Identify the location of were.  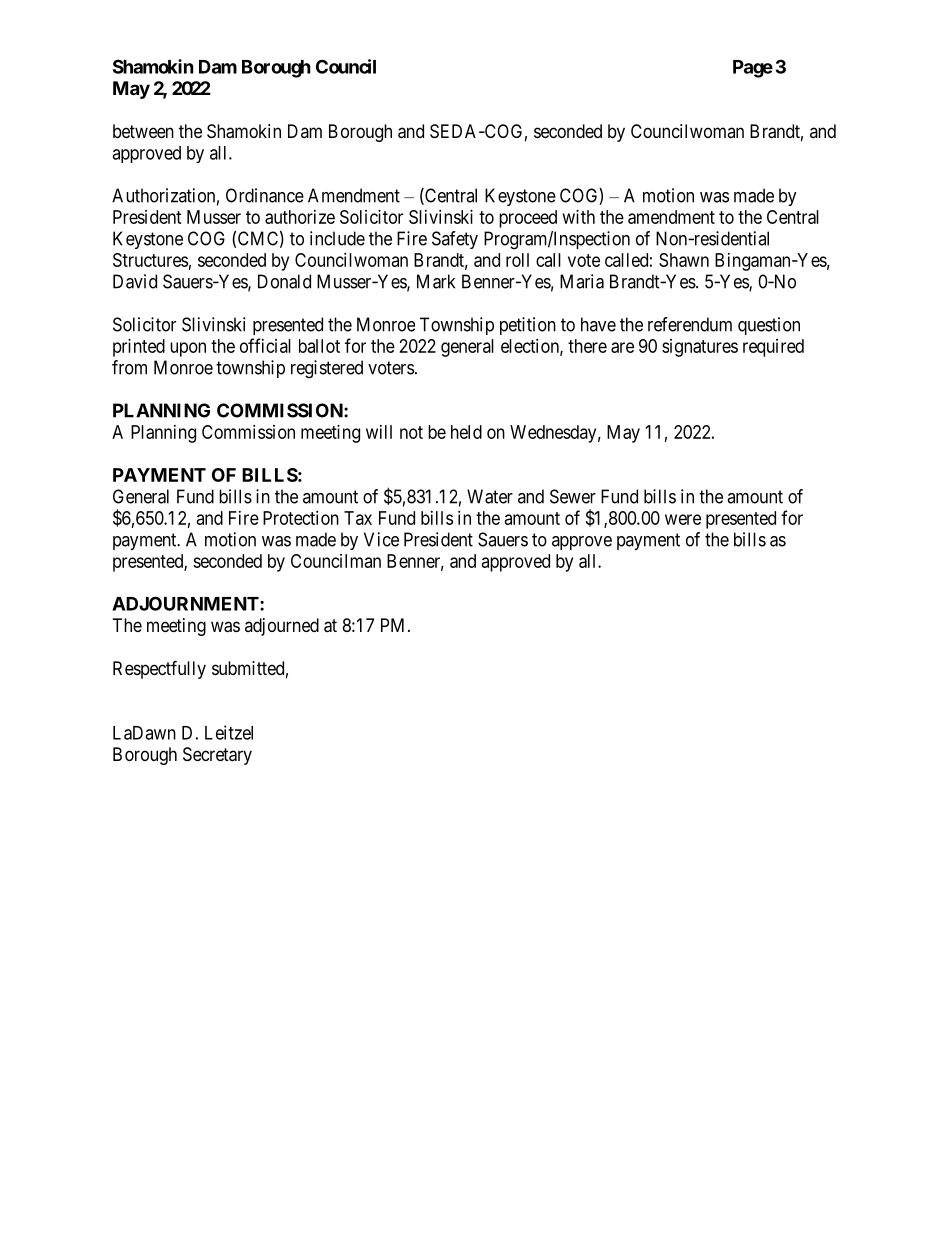
(683, 519).
